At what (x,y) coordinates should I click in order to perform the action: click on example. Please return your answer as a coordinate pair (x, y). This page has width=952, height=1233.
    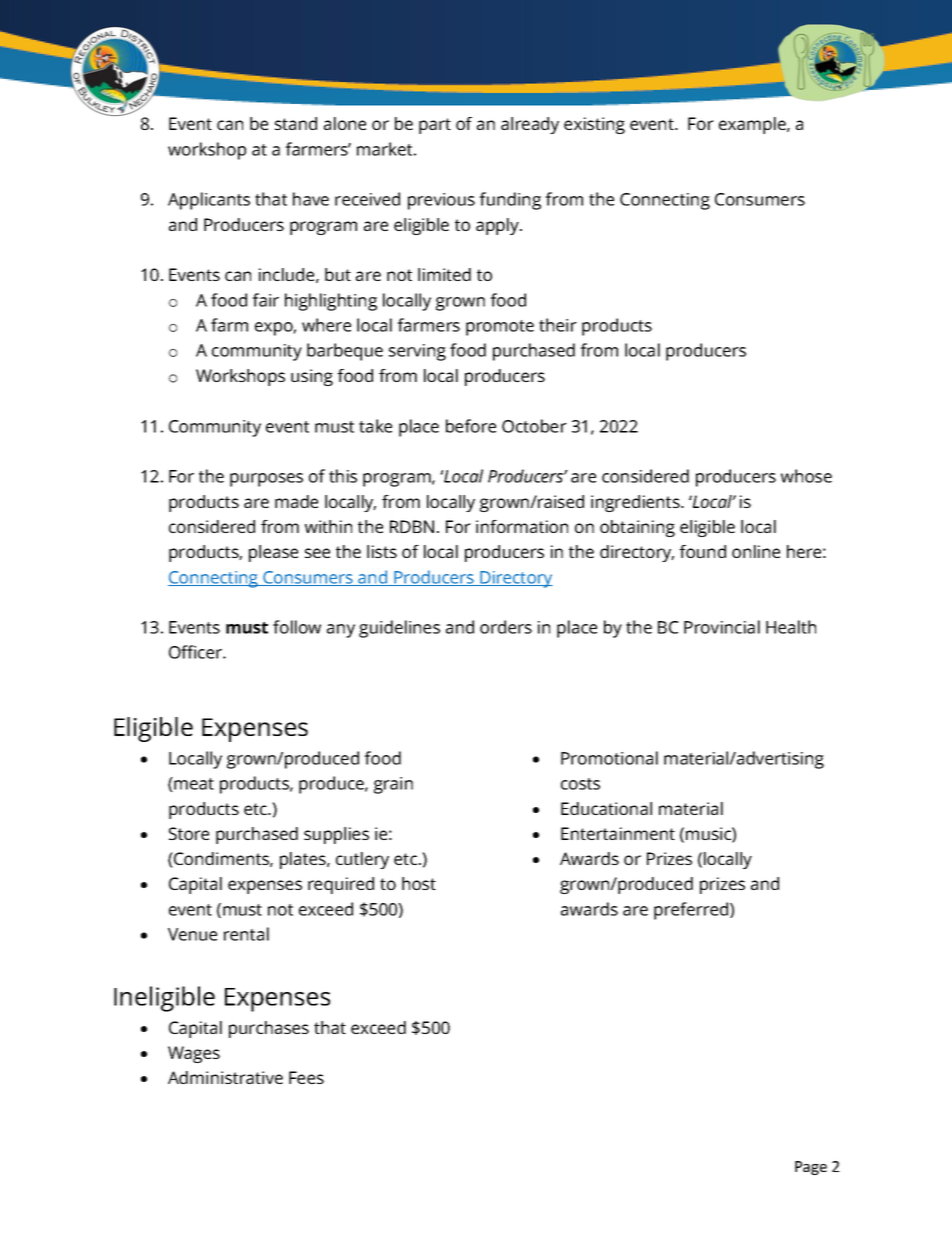
    Looking at the image, I should click on (753, 125).
